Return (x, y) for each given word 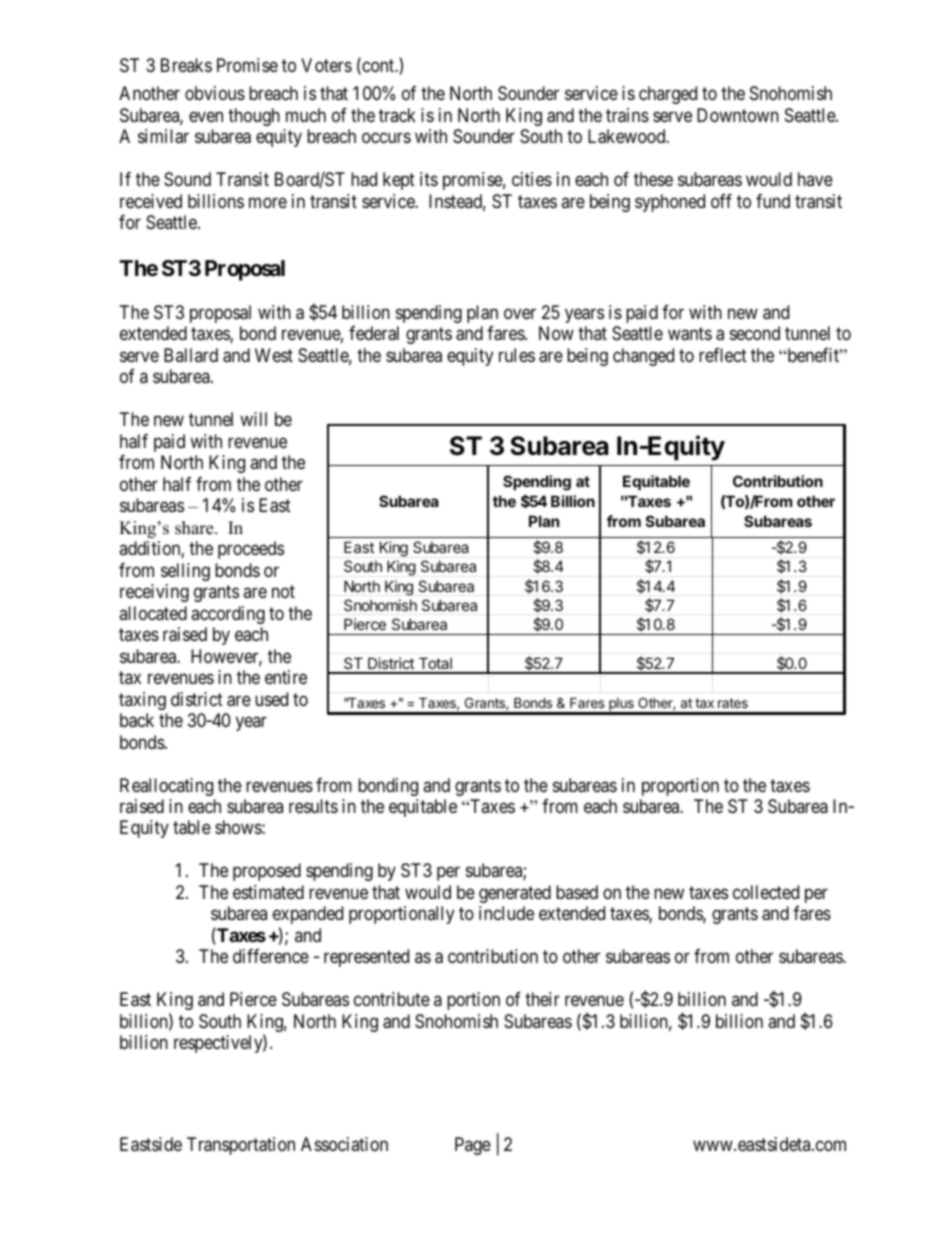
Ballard (191, 355)
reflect (723, 355)
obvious (215, 93)
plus (621, 706)
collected (766, 892)
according (228, 615)
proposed (267, 872)
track (397, 115)
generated (515, 894)
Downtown (738, 115)
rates (733, 703)
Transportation (241, 1146)
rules (517, 355)
